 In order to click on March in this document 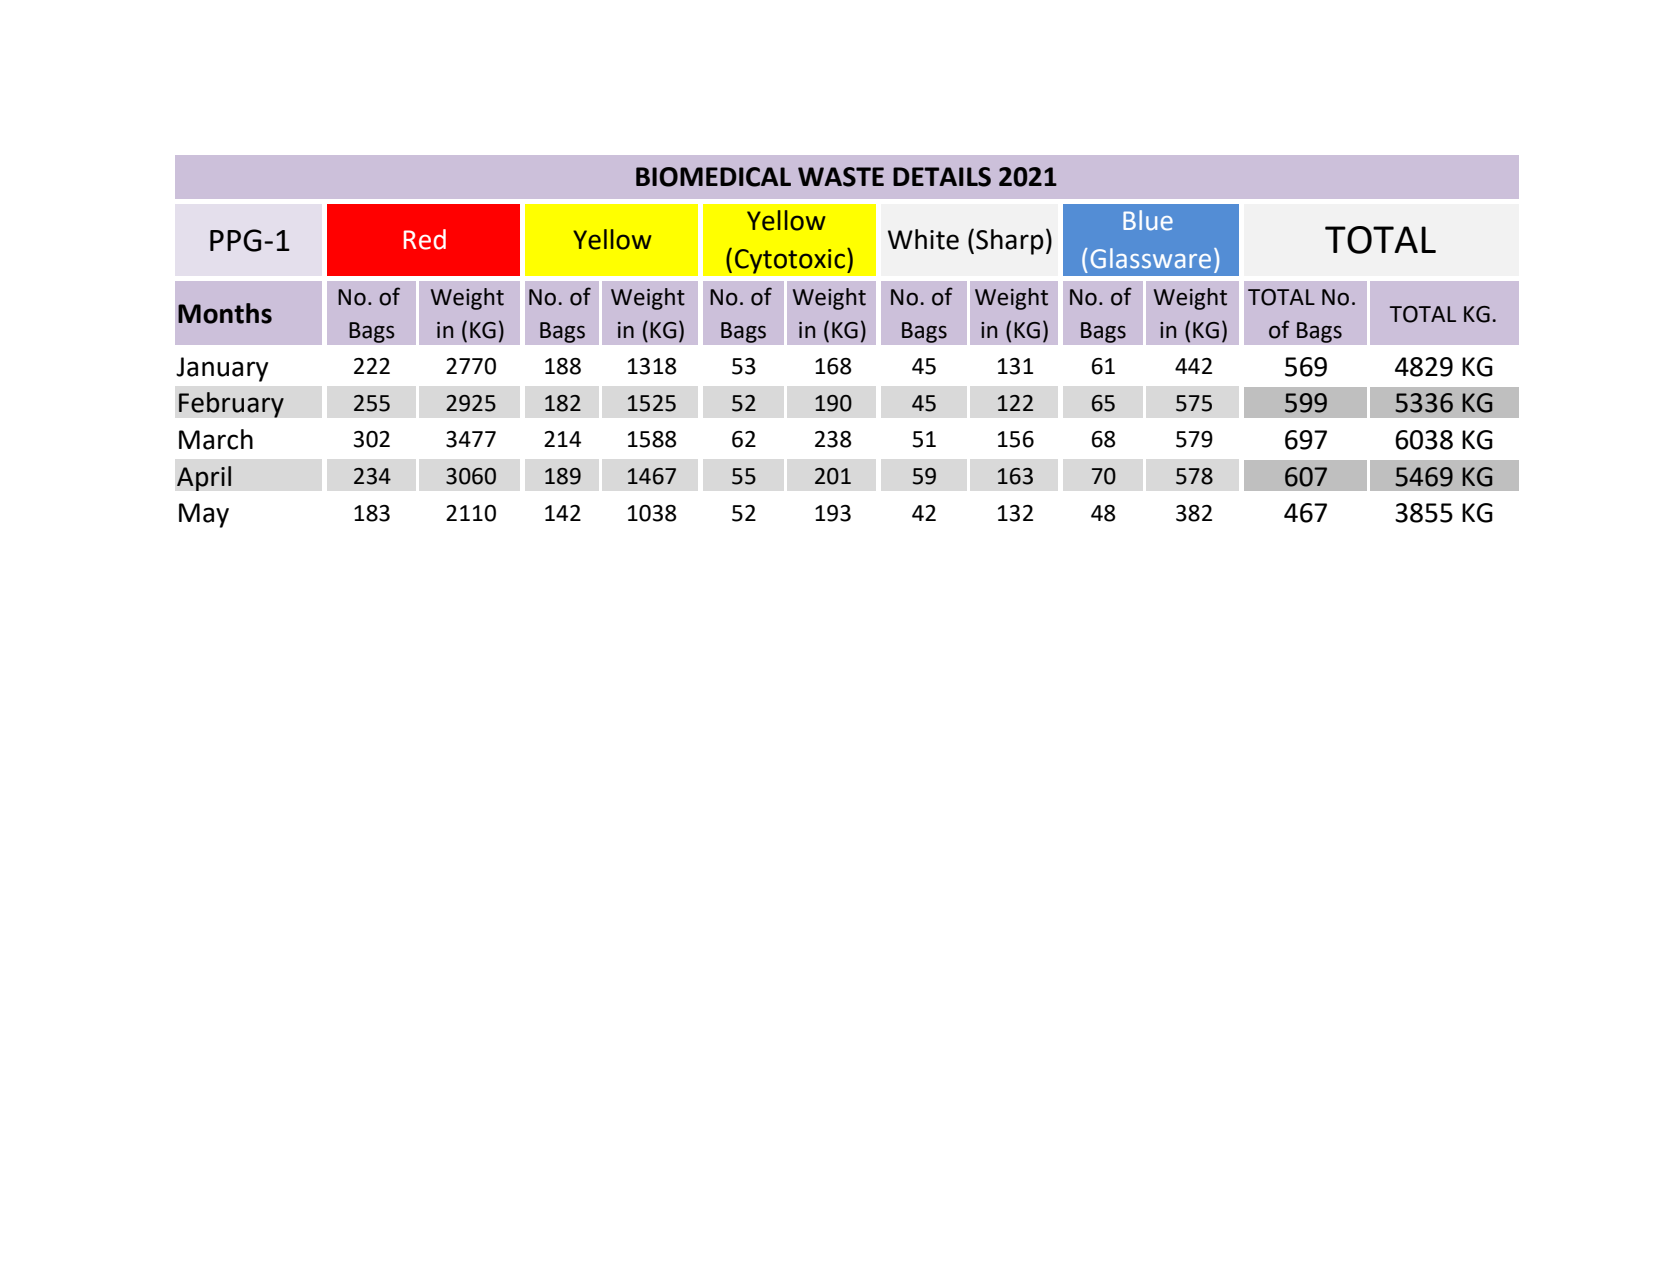, I will do `click(216, 439)`.
